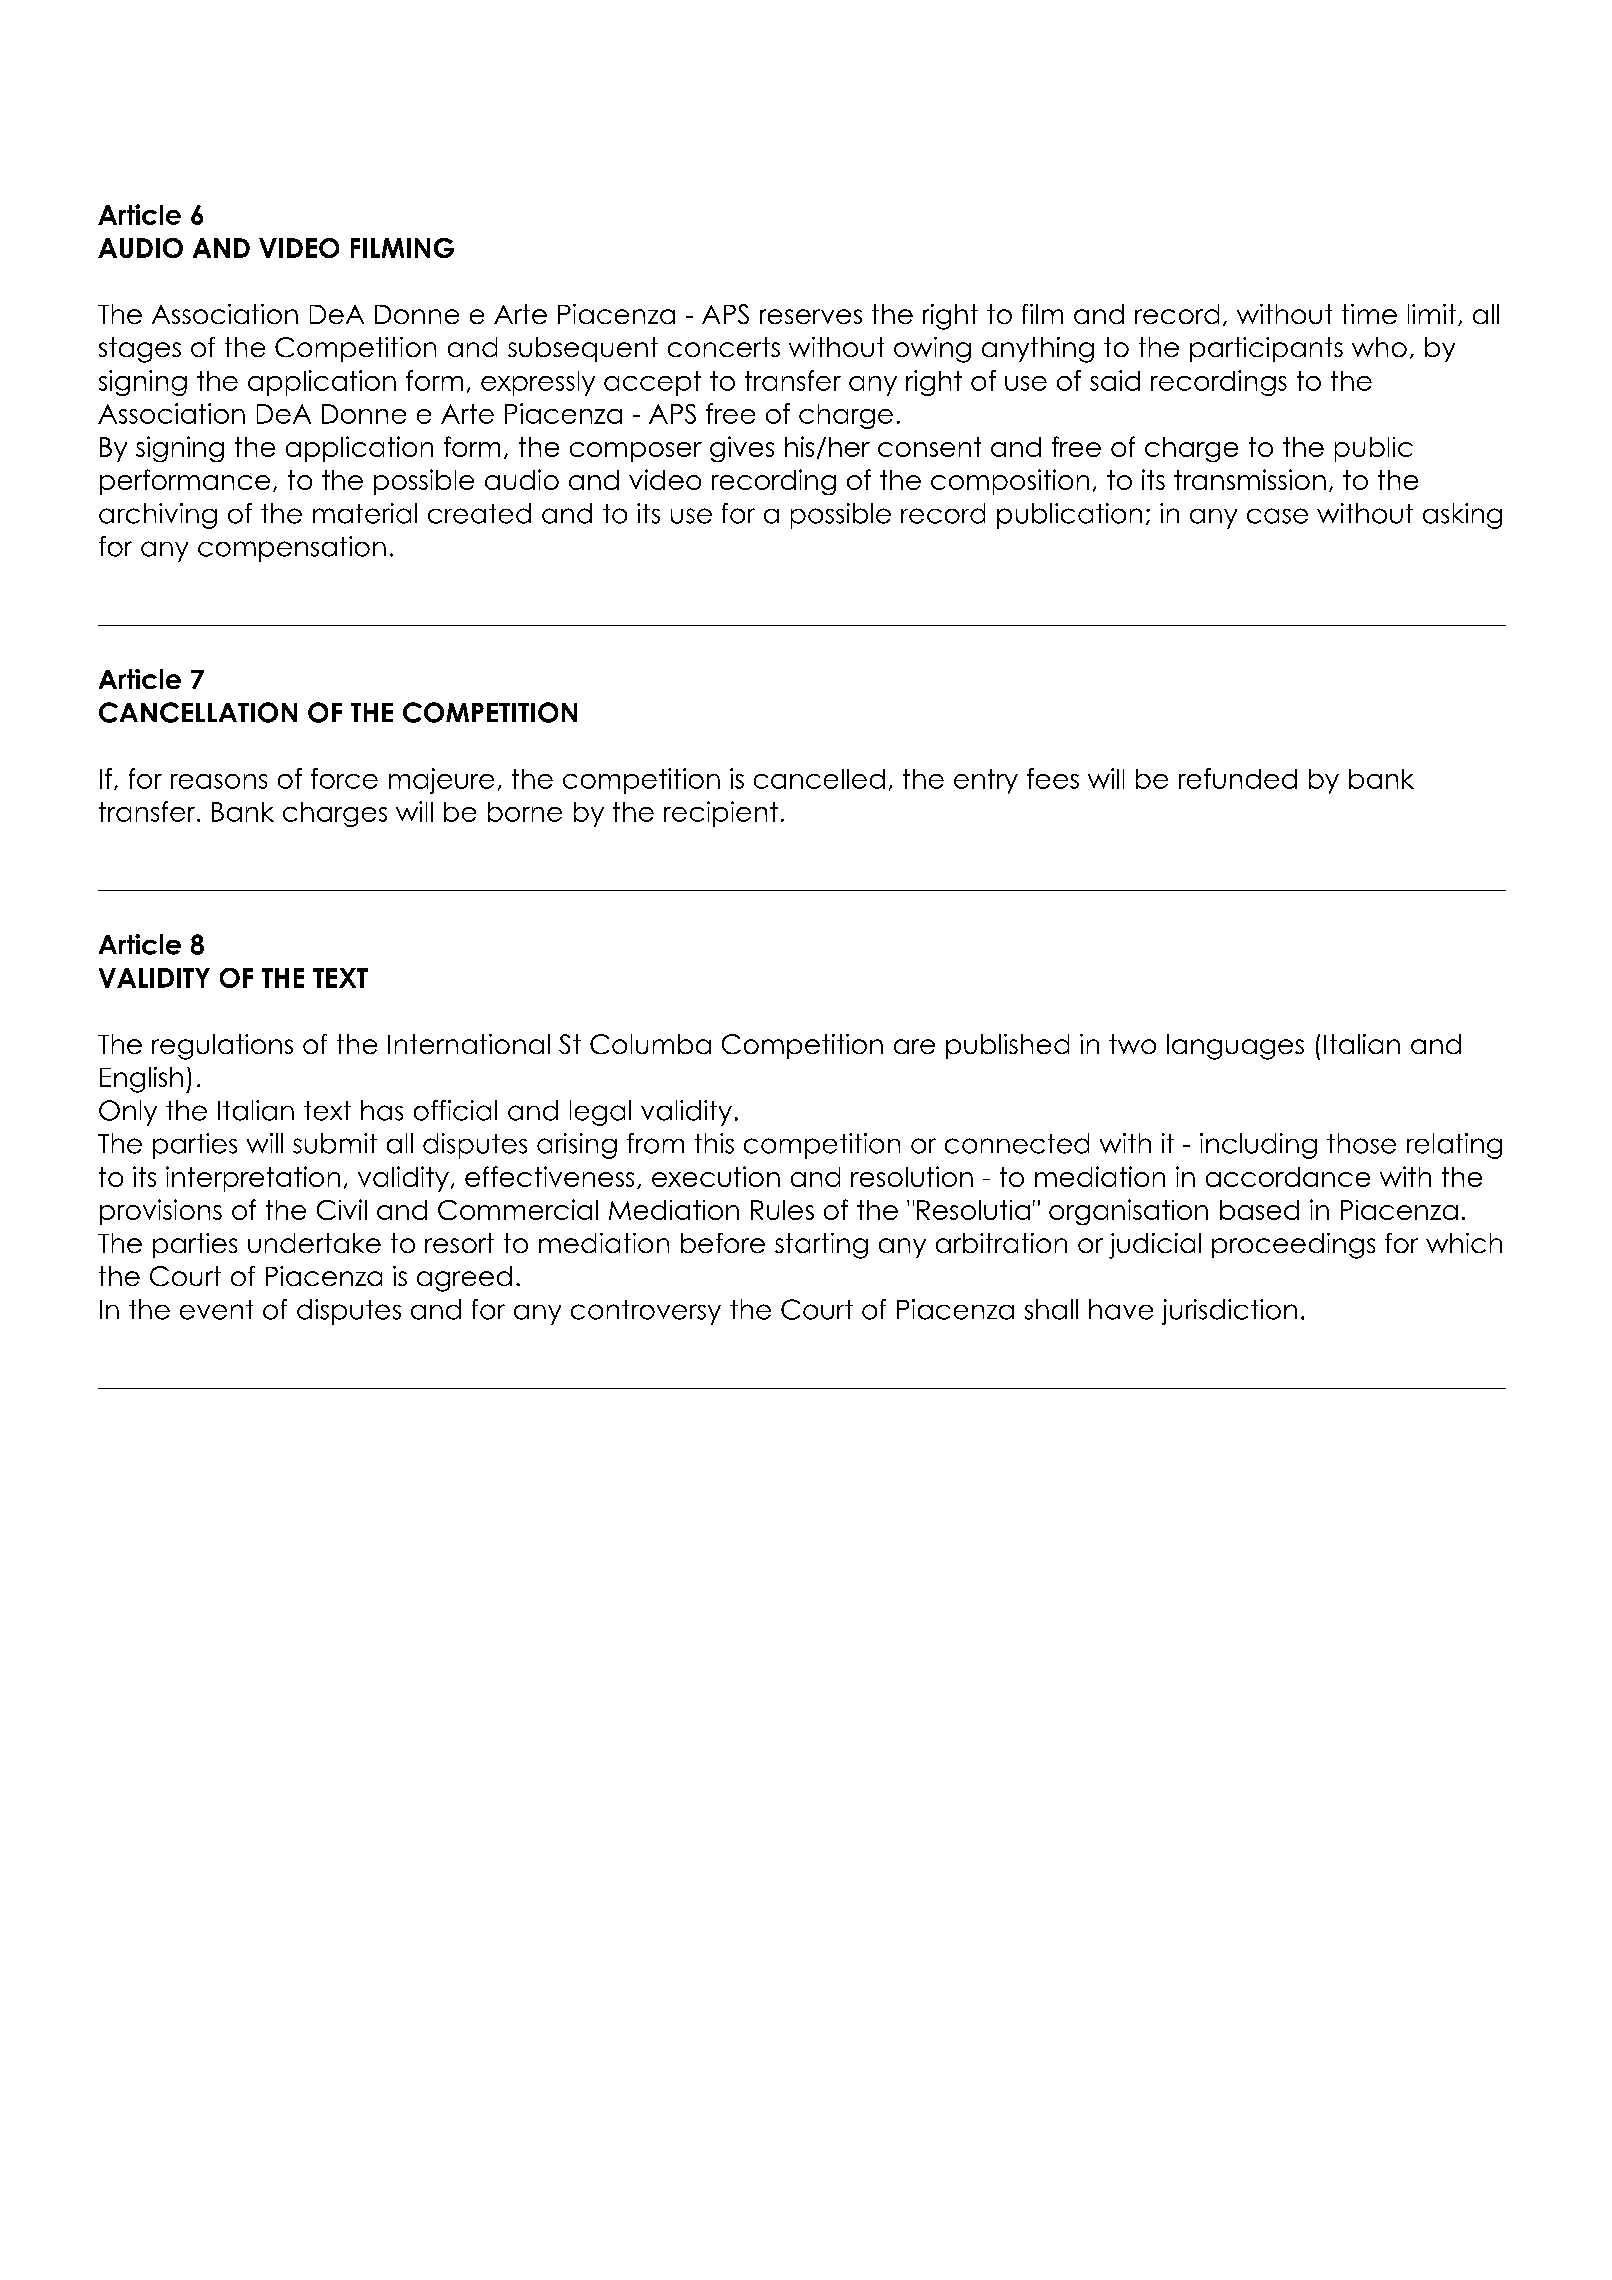  Describe the element at coordinates (198, 712) in the image. I see `CANCELLATION` at that location.
